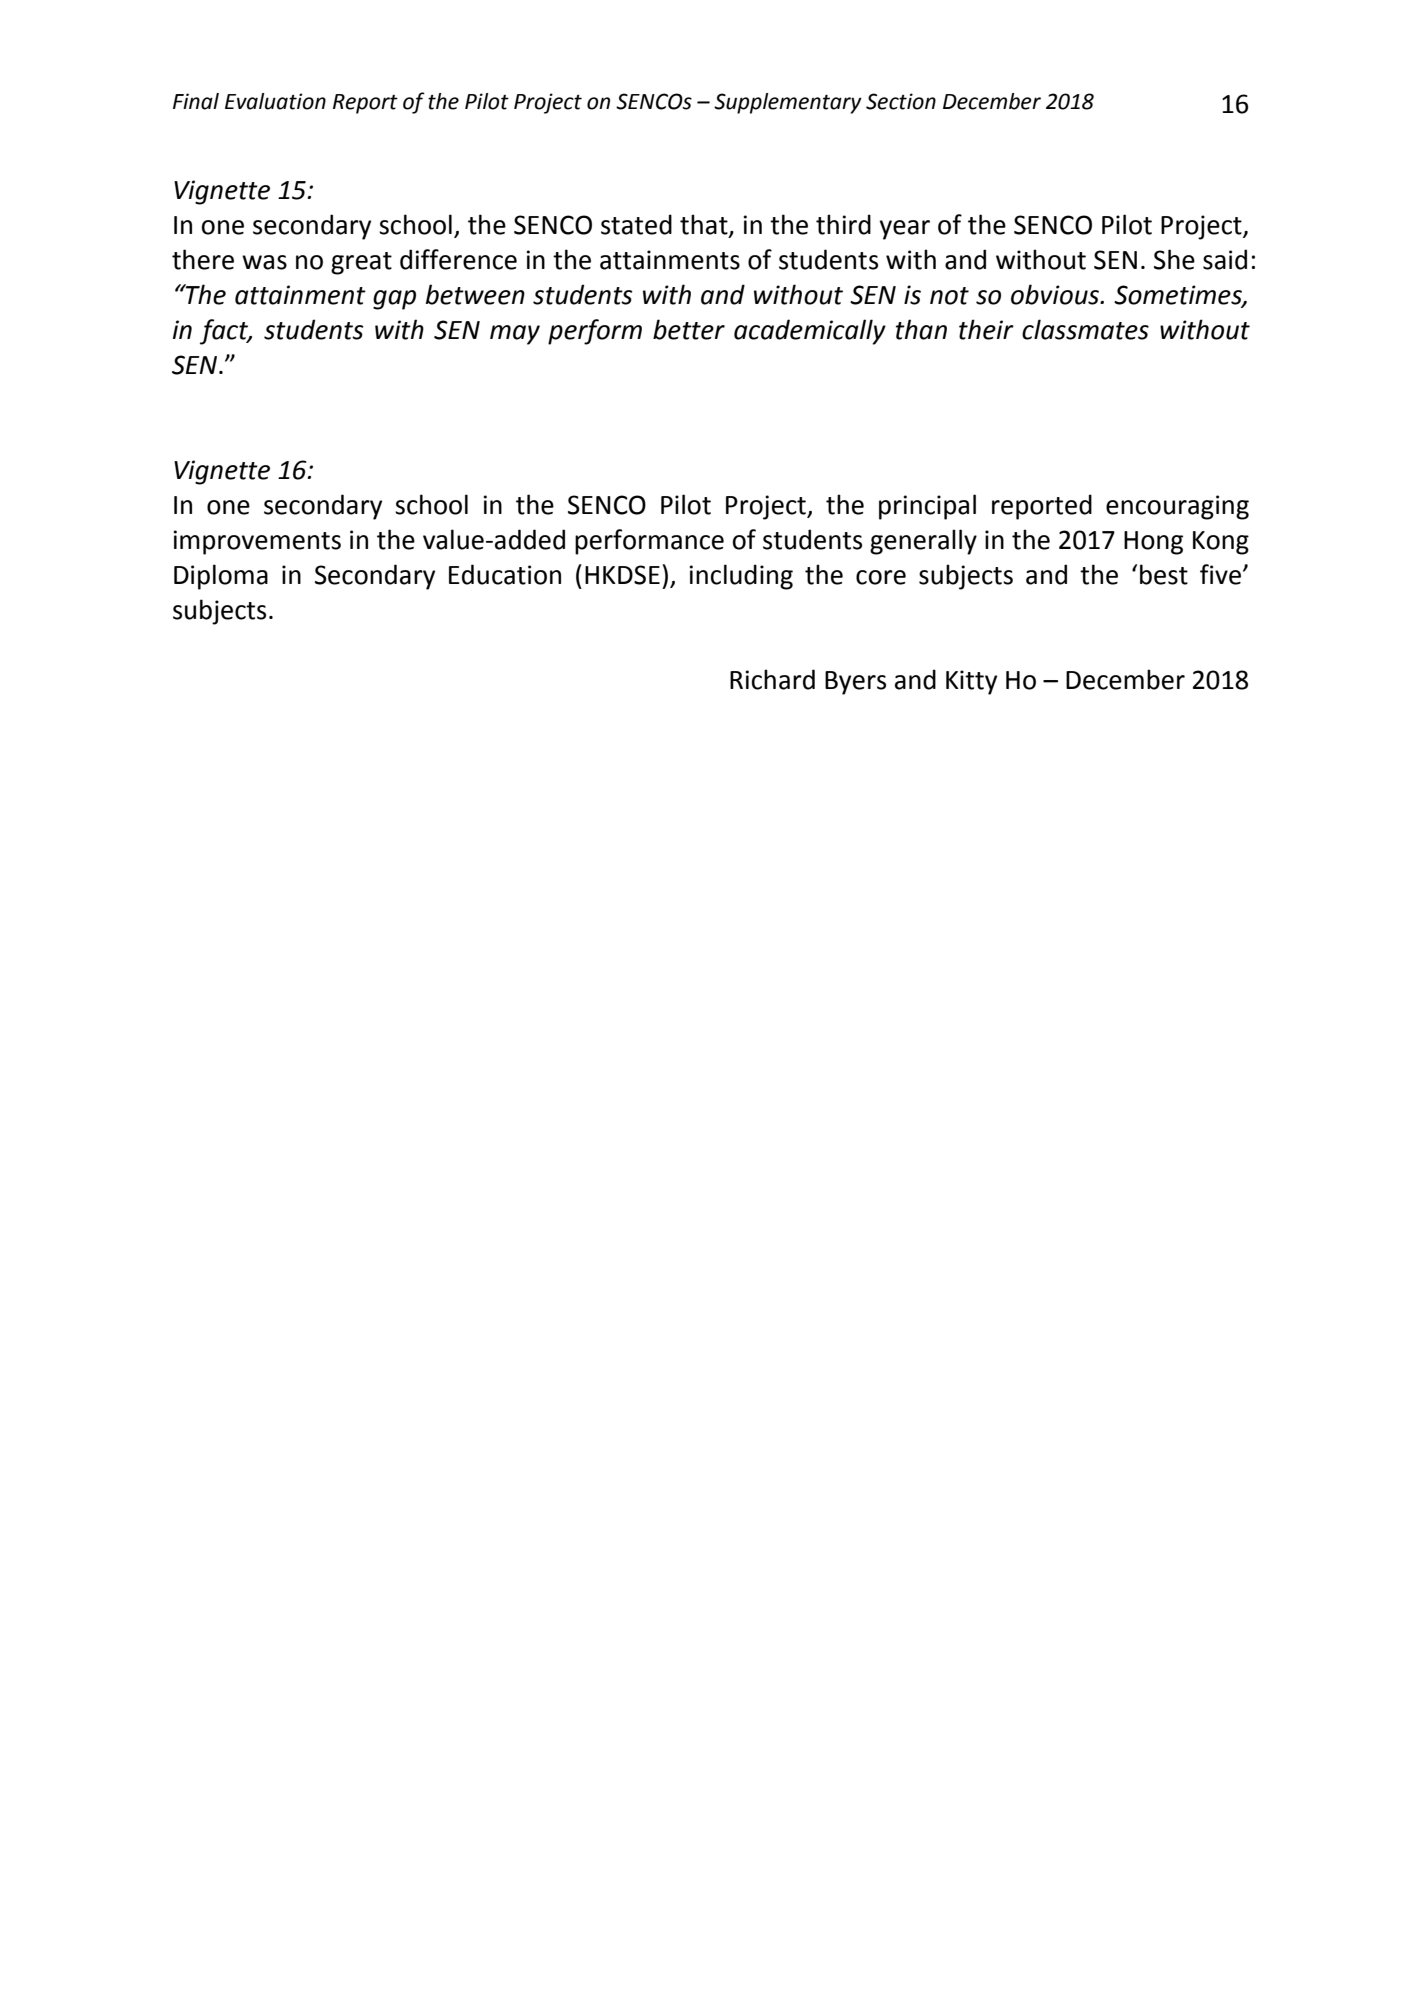  Describe the element at coordinates (225, 332) in the screenshot. I see `fact` at that location.
